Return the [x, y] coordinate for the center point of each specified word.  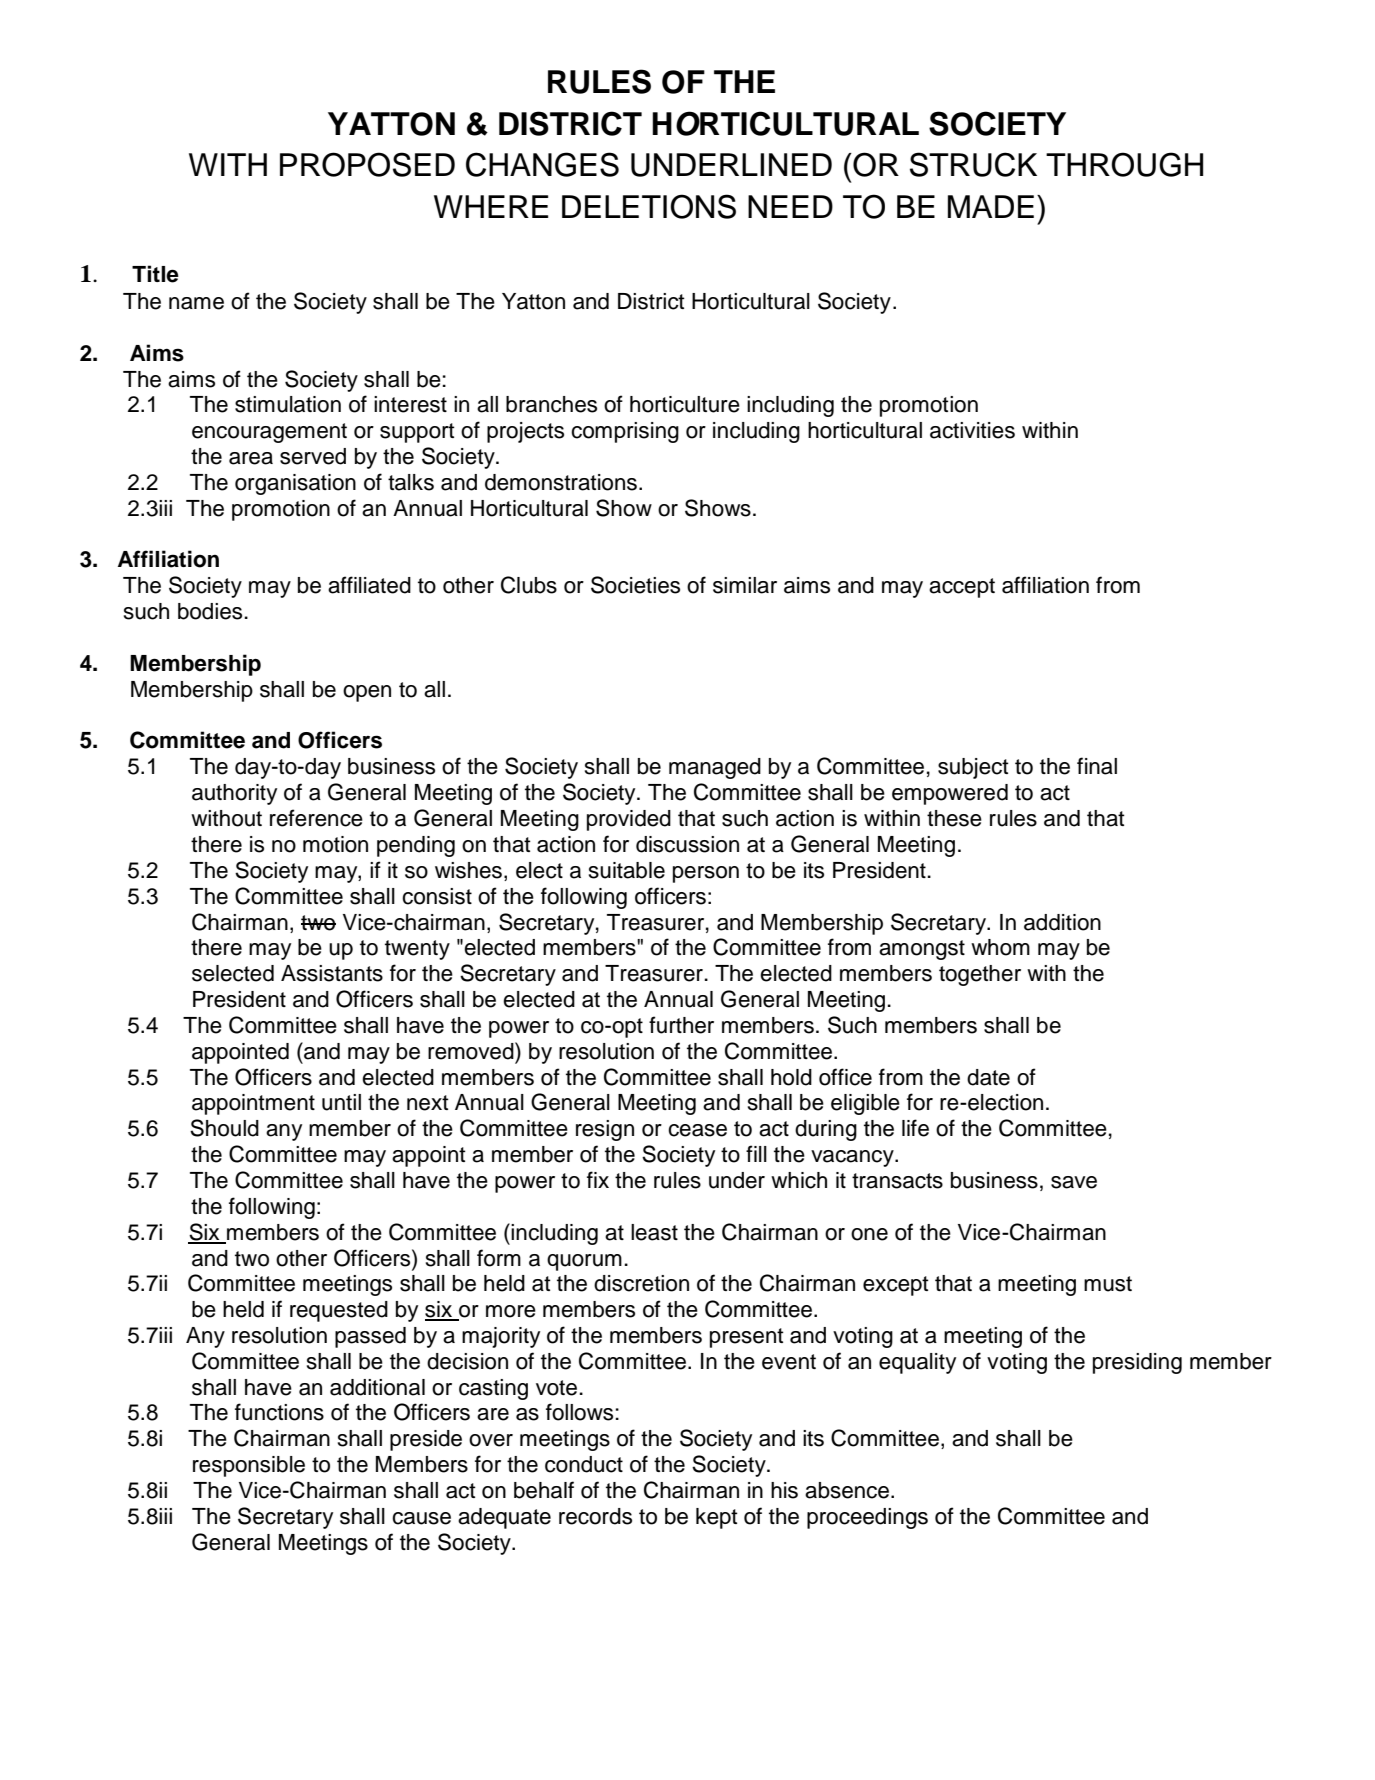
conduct [584, 1464]
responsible [249, 1466]
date [988, 1077]
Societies [635, 585]
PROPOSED [367, 164]
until [341, 1102]
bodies [210, 611]
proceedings [867, 1518]
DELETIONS [649, 206]
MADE [991, 206]
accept [962, 588]
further [681, 1025]
